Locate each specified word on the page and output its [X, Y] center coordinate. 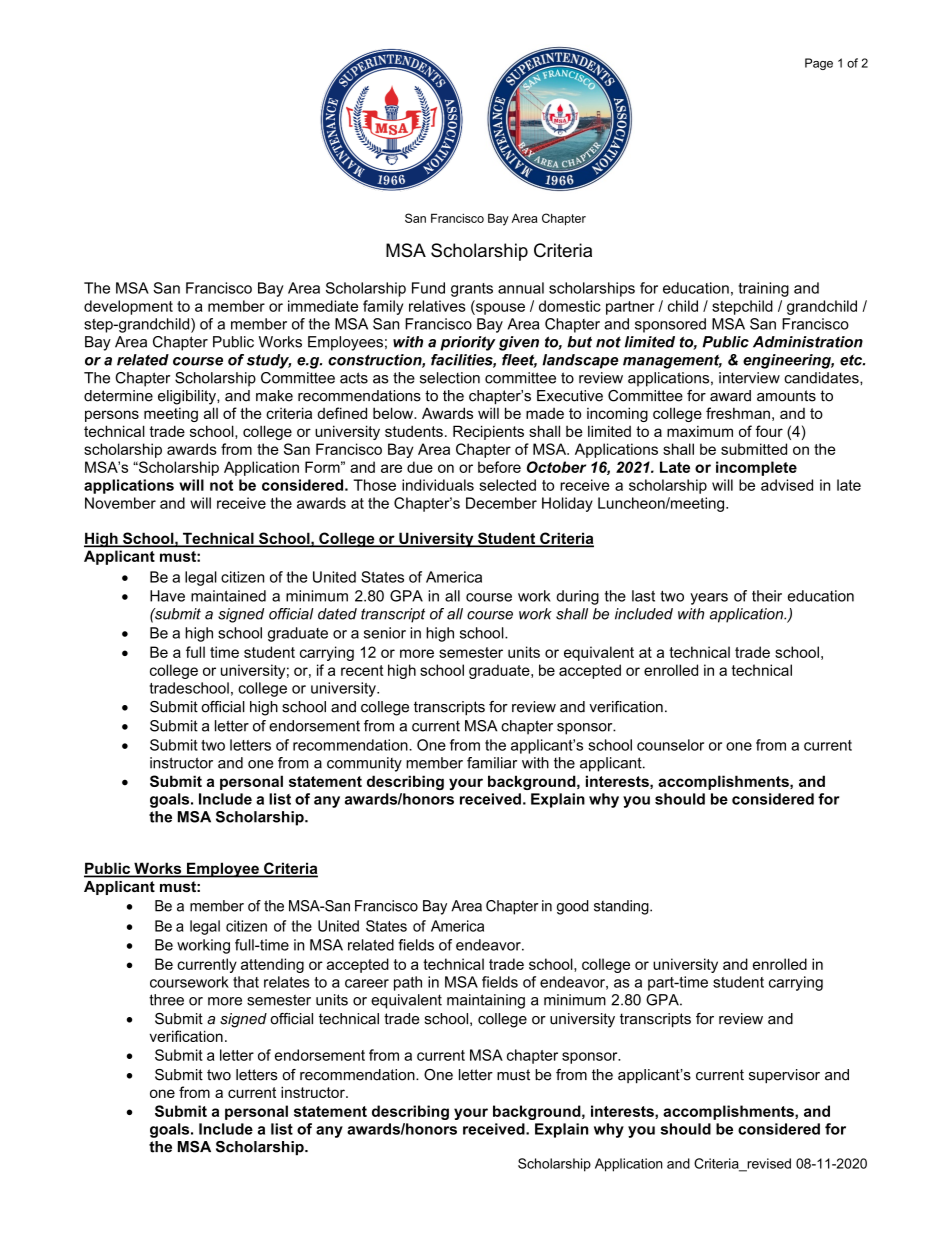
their [767, 596]
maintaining [486, 1001]
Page [819, 64]
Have [167, 596]
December [501, 503]
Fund [428, 288]
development [128, 307]
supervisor [784, 1076]
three [166, 1000]
